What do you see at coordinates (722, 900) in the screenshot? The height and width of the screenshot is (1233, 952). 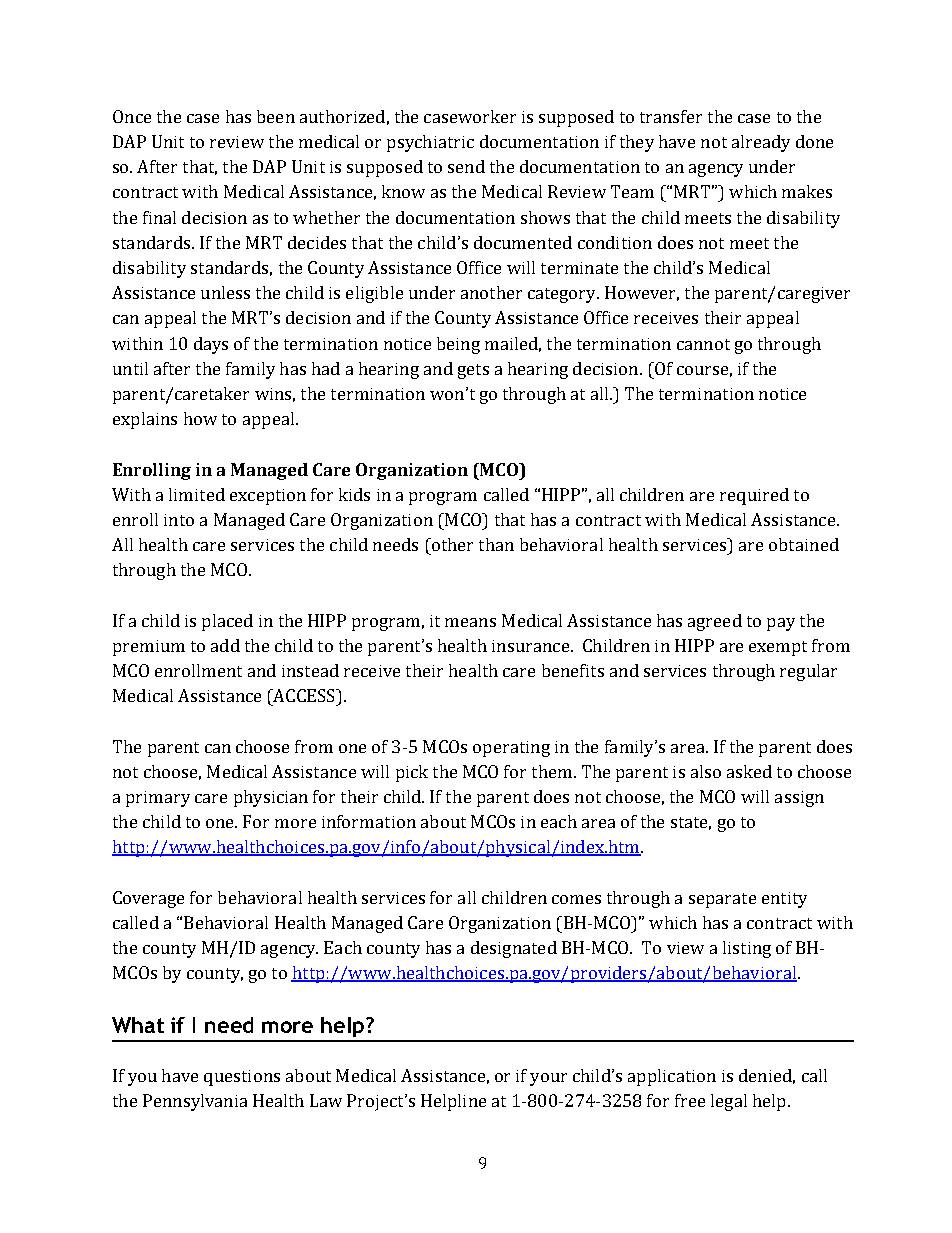 I see `separate` at bounding box center [722, 900].
